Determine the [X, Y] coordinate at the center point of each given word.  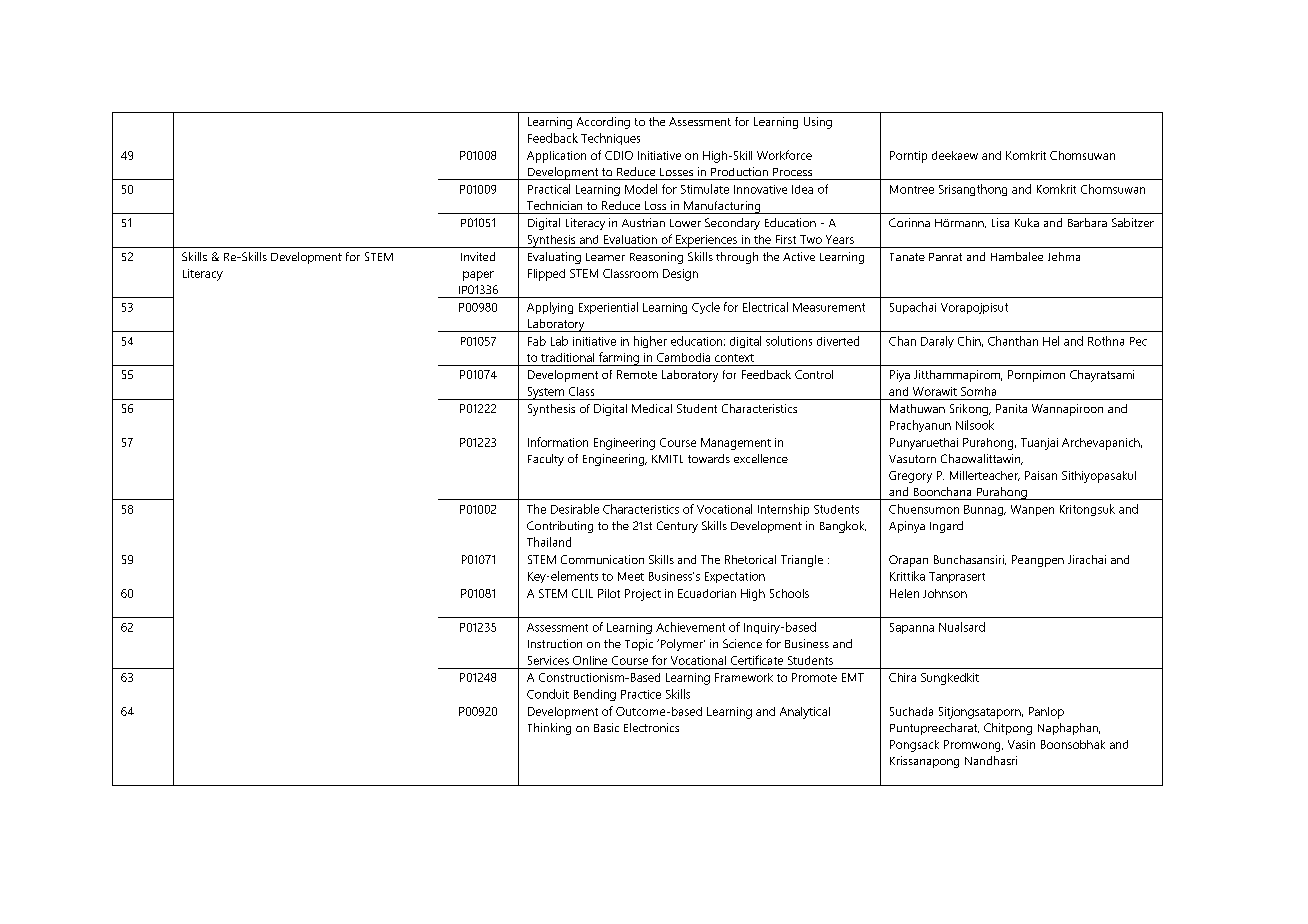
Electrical [765, 307]
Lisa [1000, 222]
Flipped [546, 275]
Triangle [802, 561]
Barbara [1087, 222]
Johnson [945, 593]
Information [558, 442]
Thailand [549, 542]
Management [736, 444]
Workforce [784, 155]
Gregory [910, 477]
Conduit [548, 694]
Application [556, 157]
